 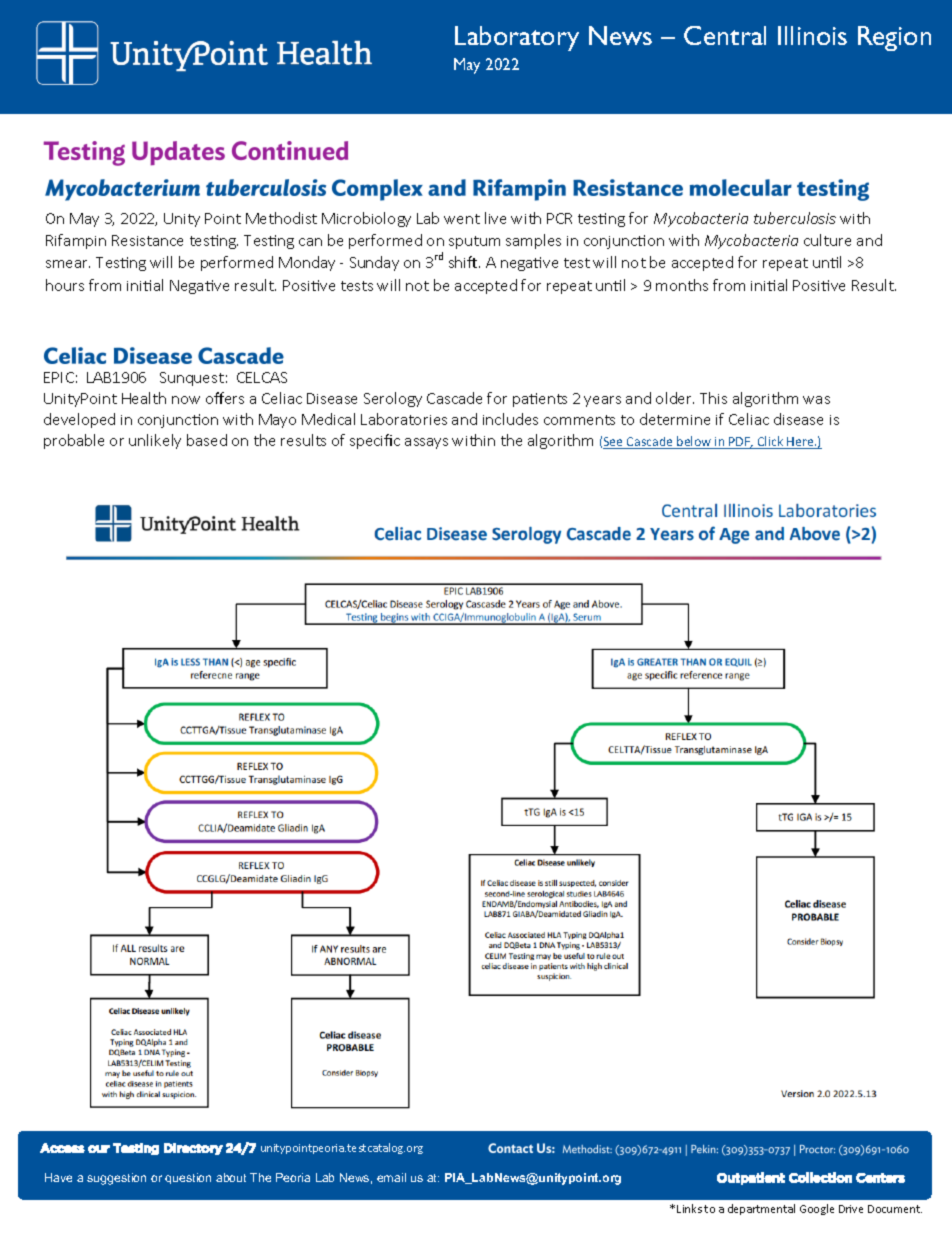 What do you see at coordinates (155, 441) in the document?
I see `unlikely` at bounding box center [155, 441].
